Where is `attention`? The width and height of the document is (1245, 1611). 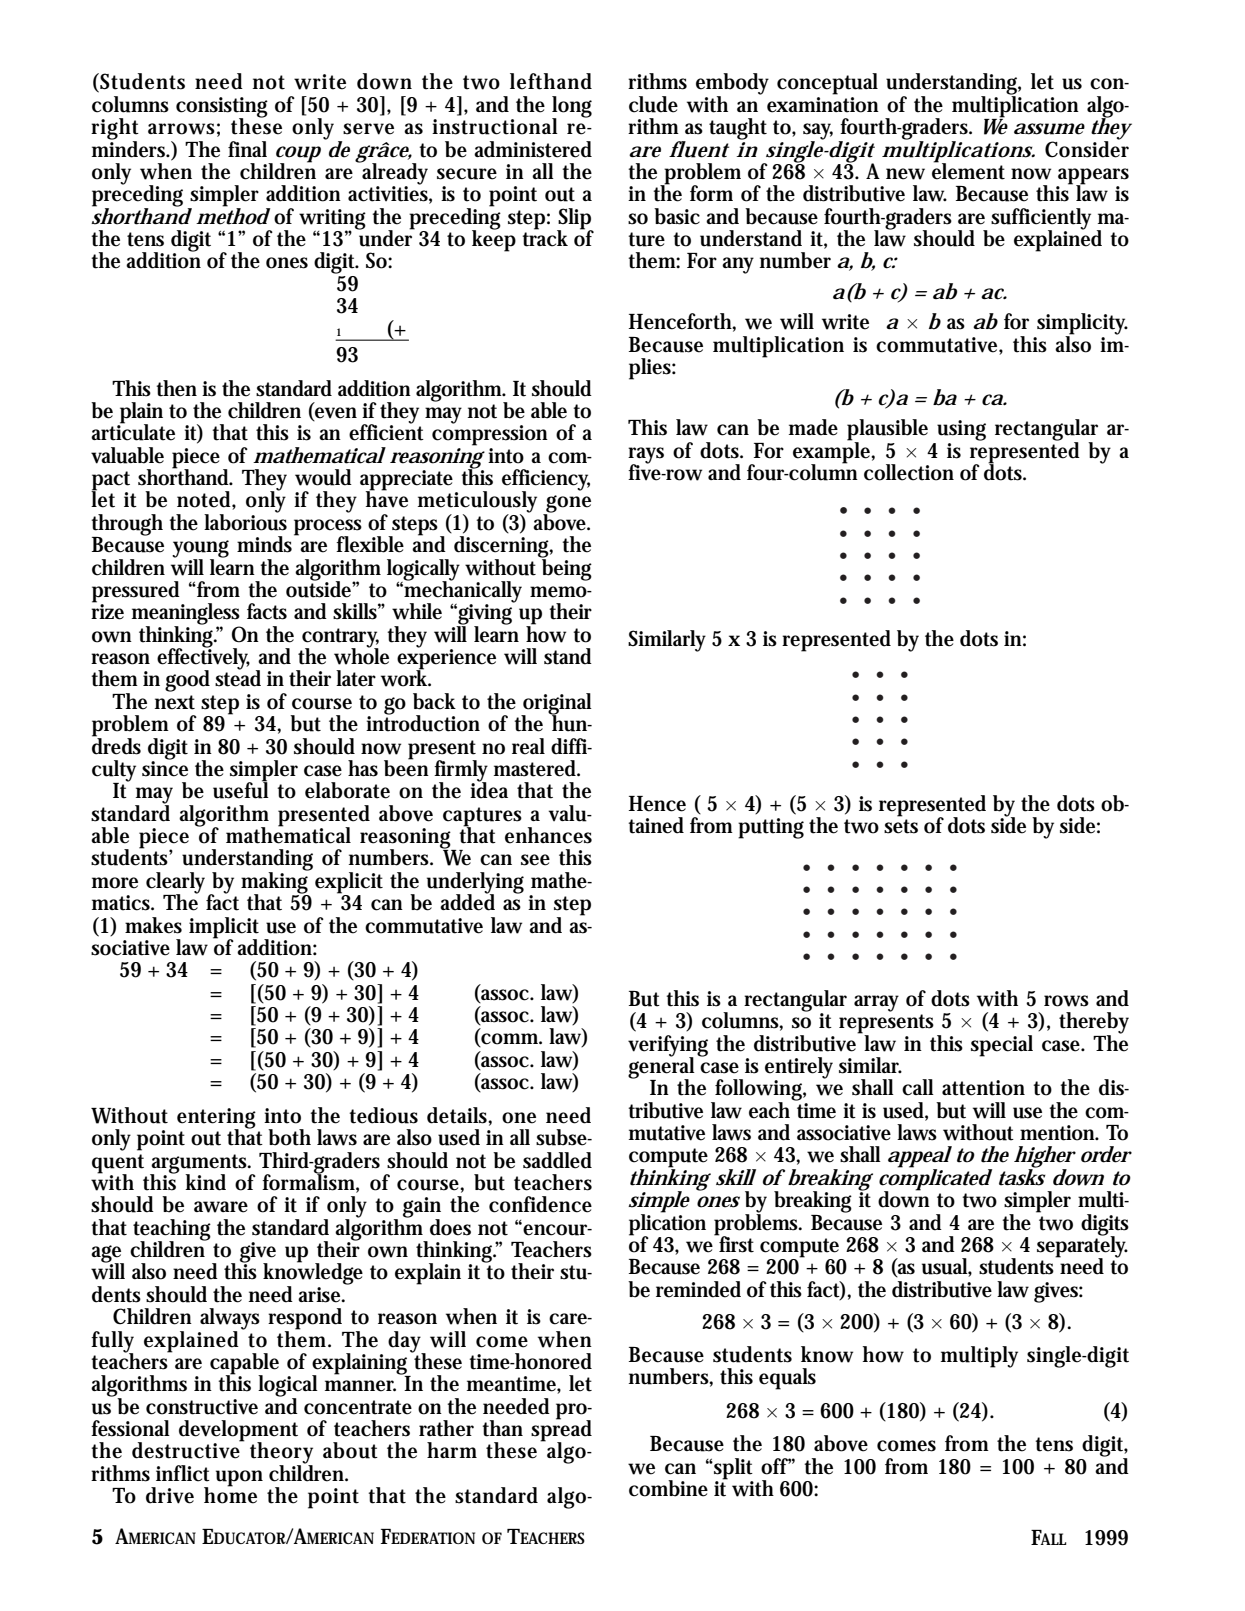
attention is located at coordinates (983, 1088).
